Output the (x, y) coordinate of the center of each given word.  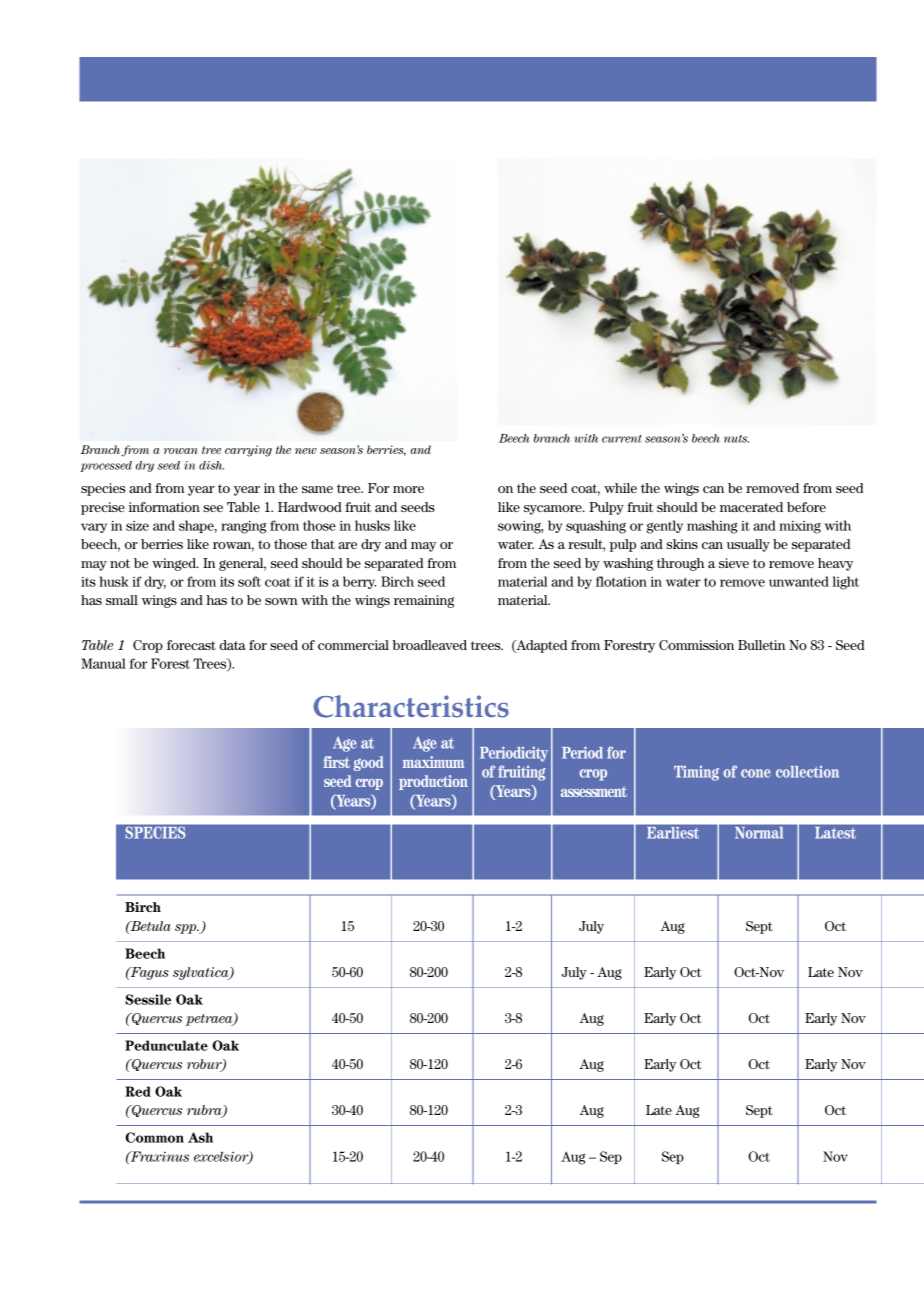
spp (187, 929)
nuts (736, 439)
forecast (191, 645)
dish (211, 465)
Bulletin (761, 645)
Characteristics (411, 706)
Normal (759, 833)
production (433, 782)
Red (138, 1091)
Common (154, 1137)
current (622, 439)
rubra (205, 1111)
